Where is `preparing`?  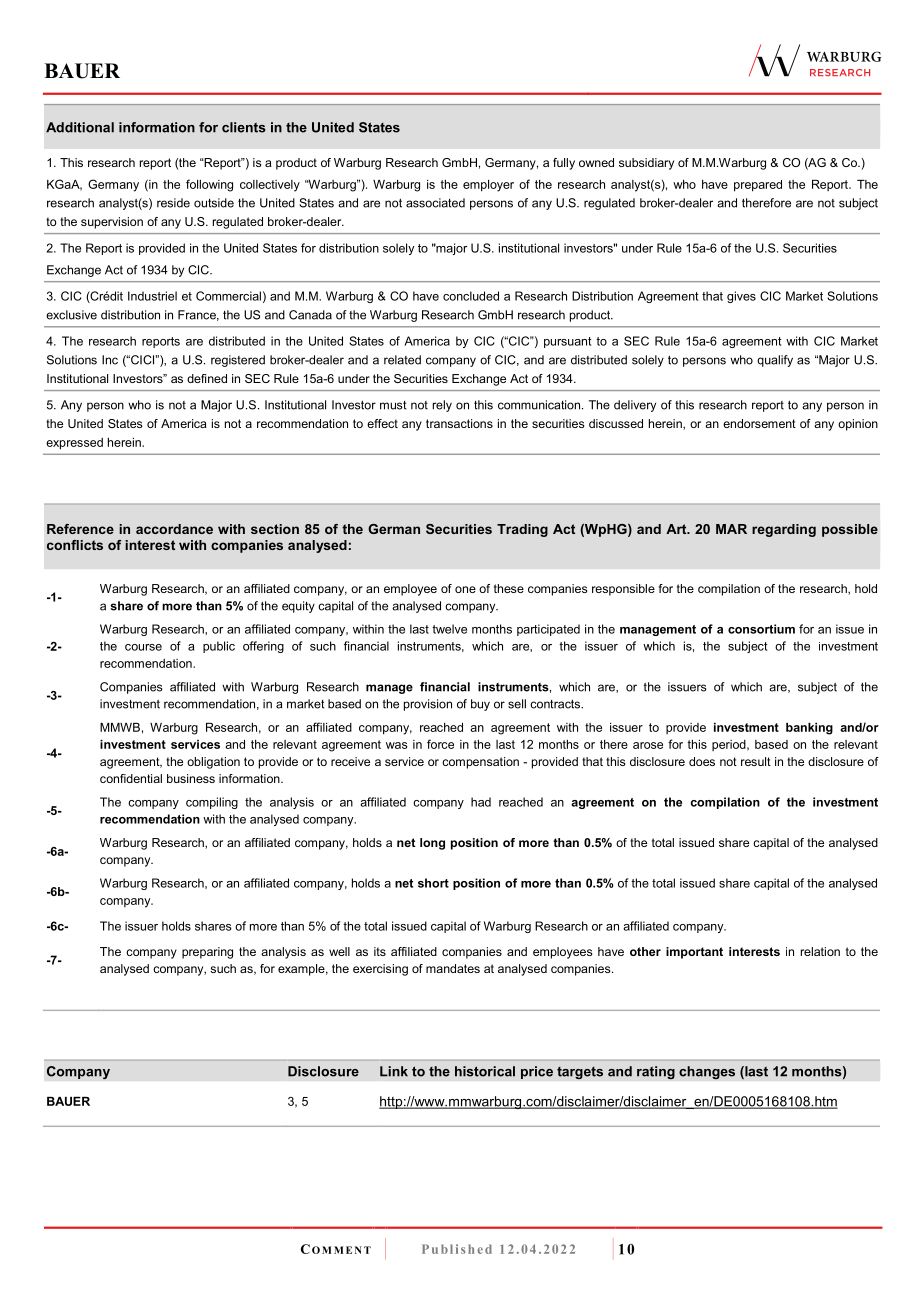 preparing is located at coordinates (207, 953).
